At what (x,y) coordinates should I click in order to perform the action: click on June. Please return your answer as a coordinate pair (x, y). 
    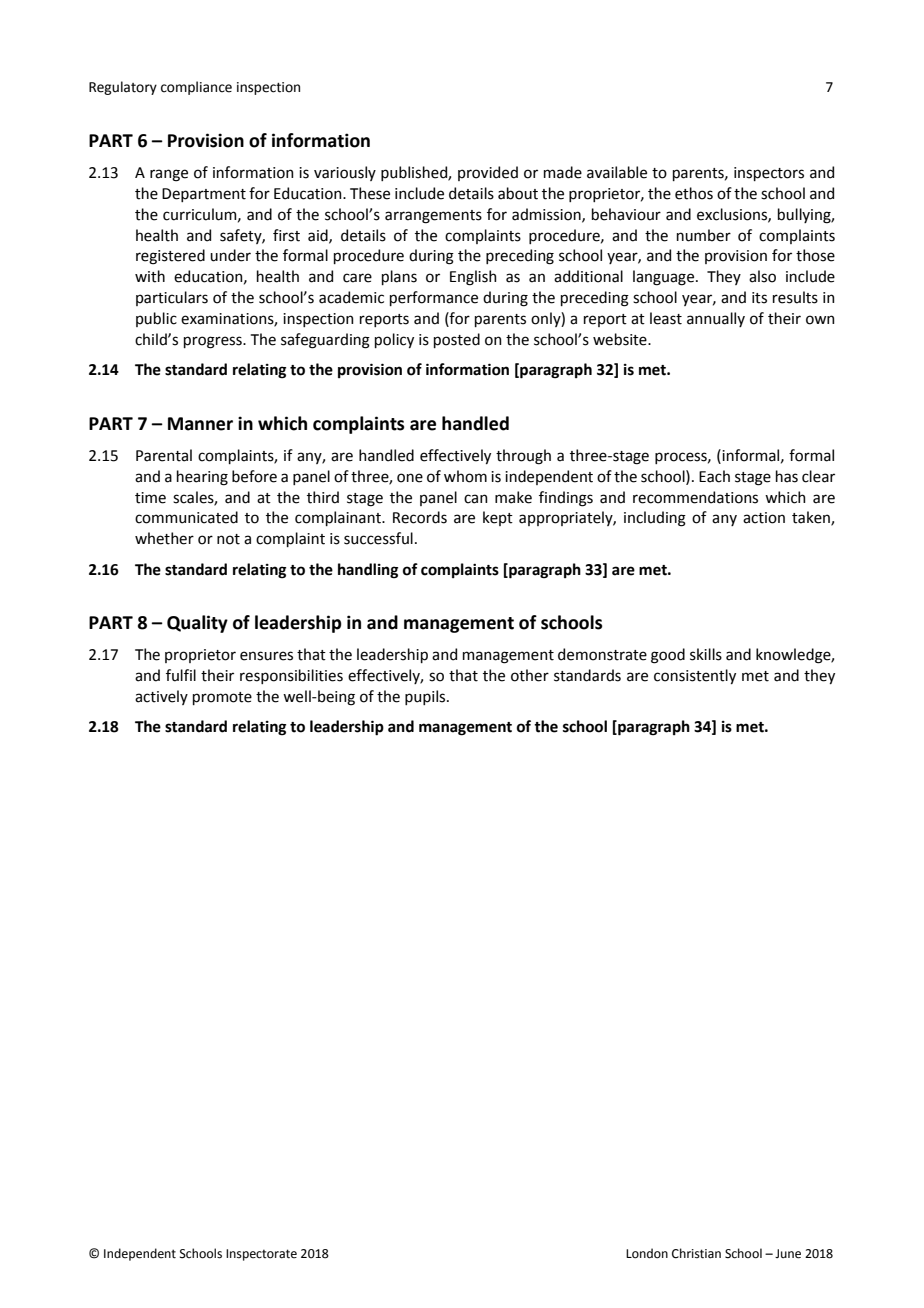
    Looking at the image, I should click on (788, 1254).
